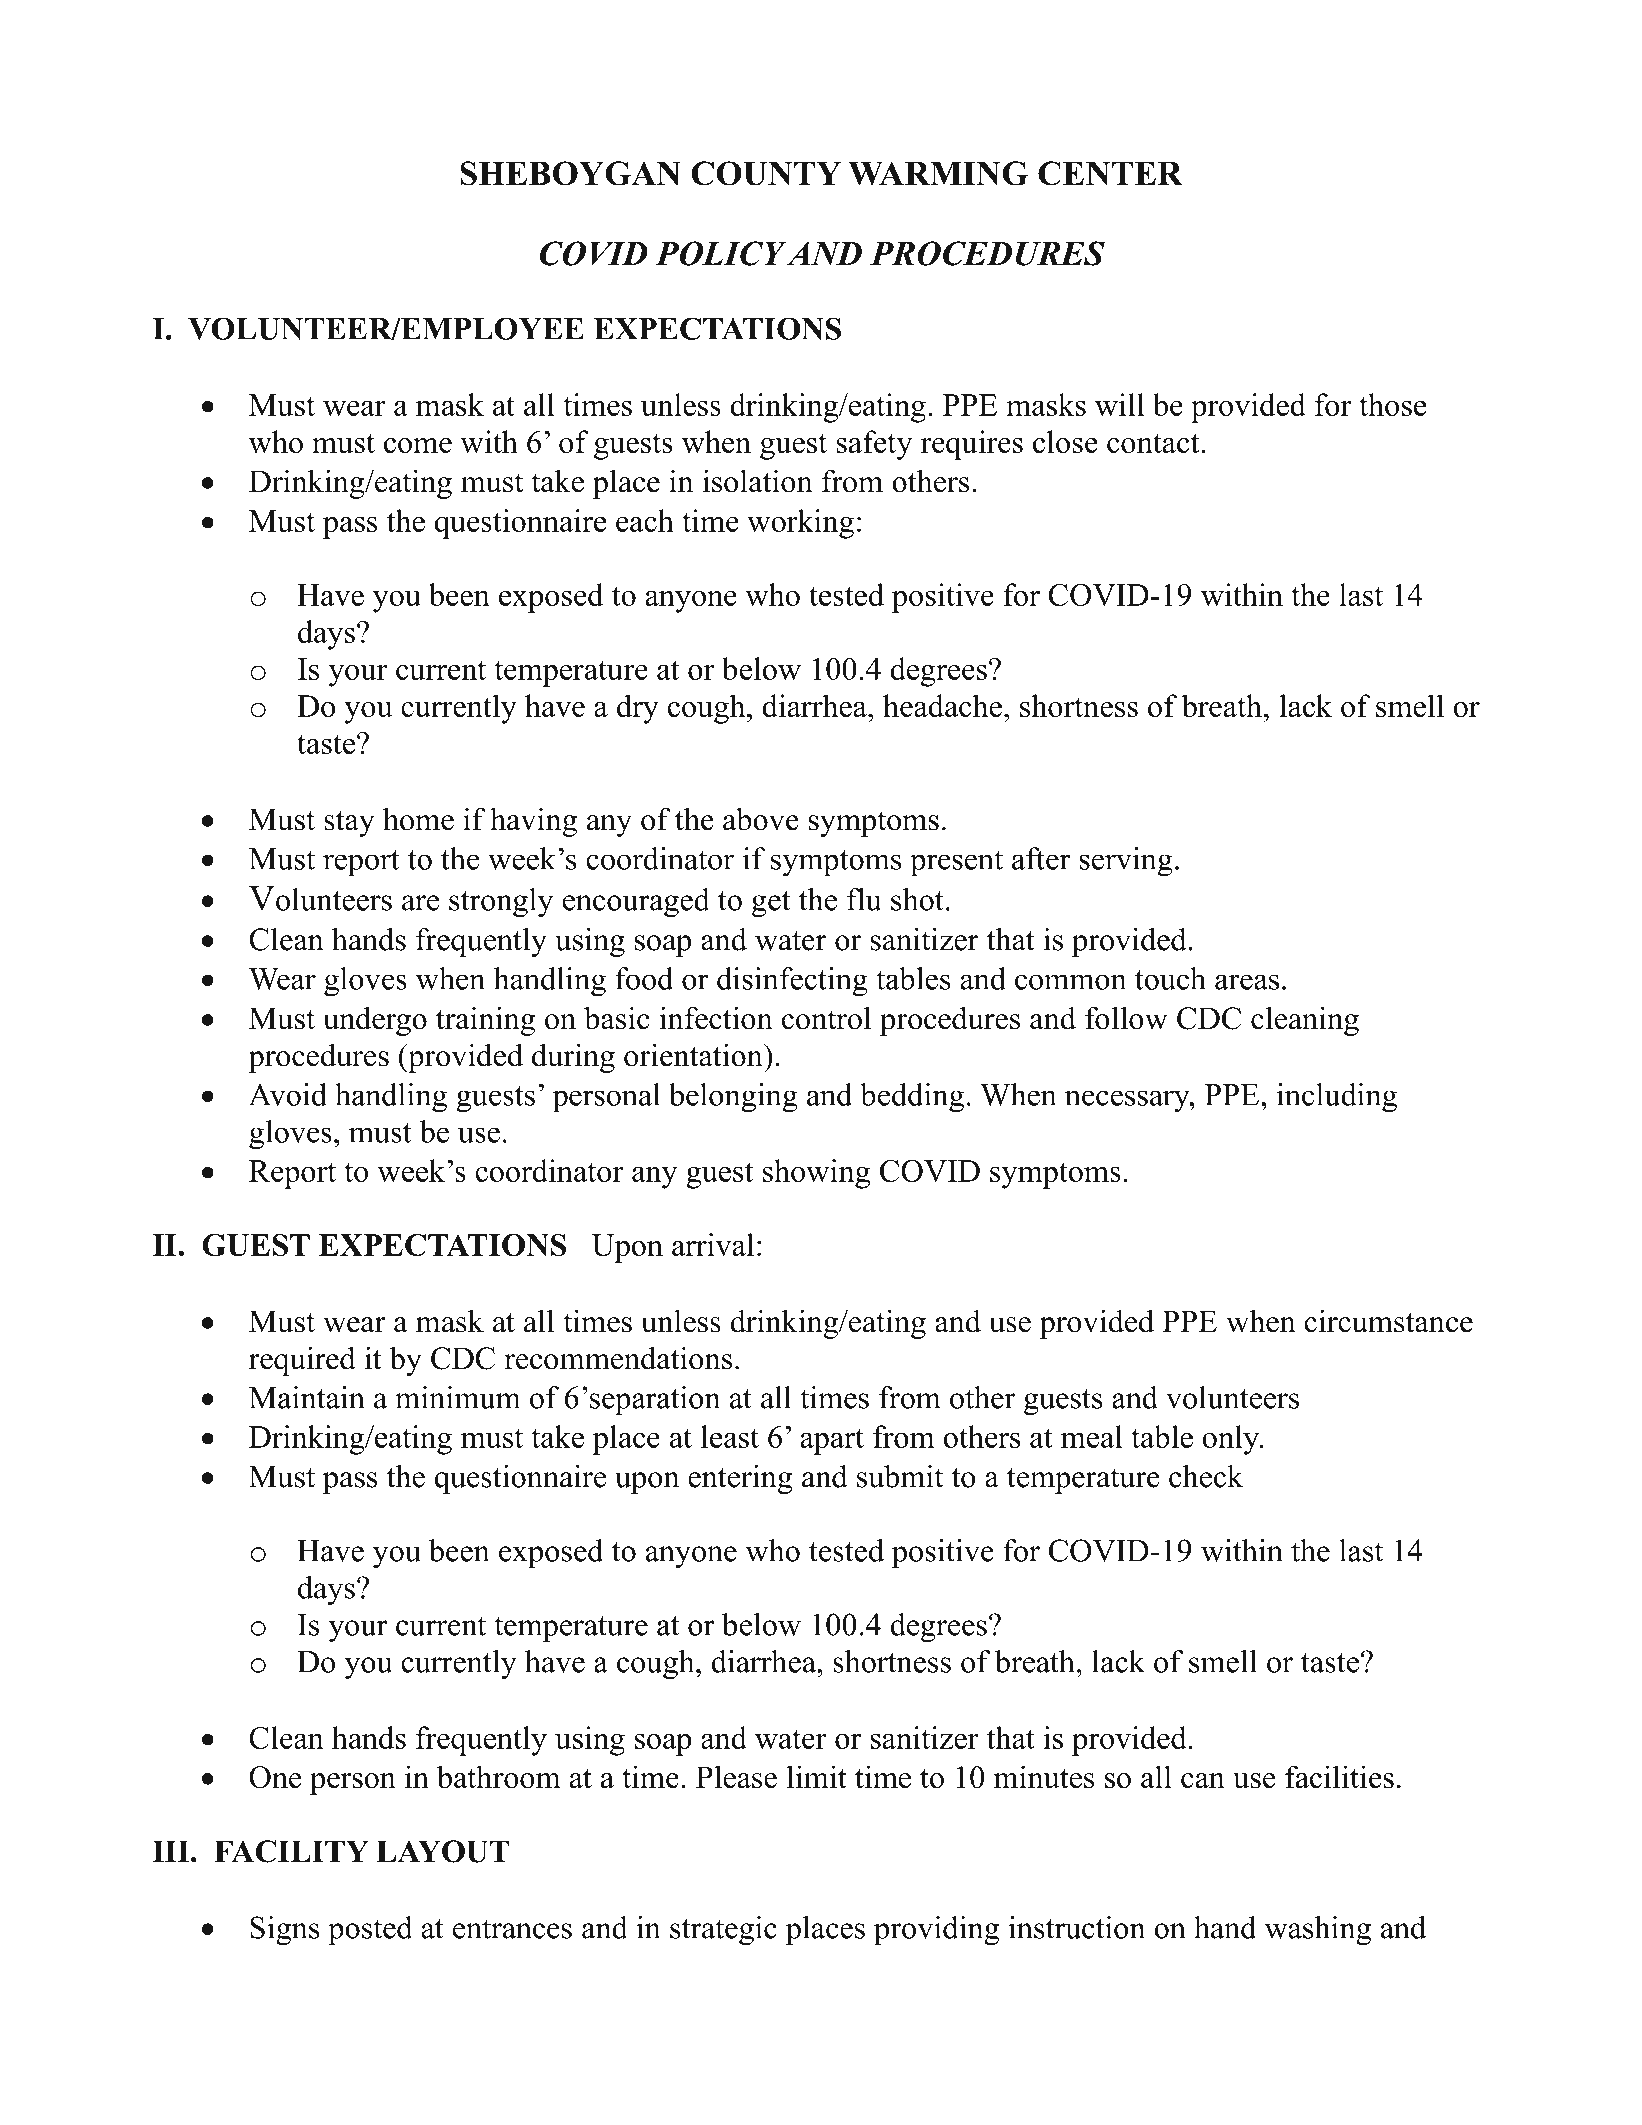  What do you see at coordinates (1110, 173) in the page?
I see `CENTER` at bounding box center [1110, 173].
